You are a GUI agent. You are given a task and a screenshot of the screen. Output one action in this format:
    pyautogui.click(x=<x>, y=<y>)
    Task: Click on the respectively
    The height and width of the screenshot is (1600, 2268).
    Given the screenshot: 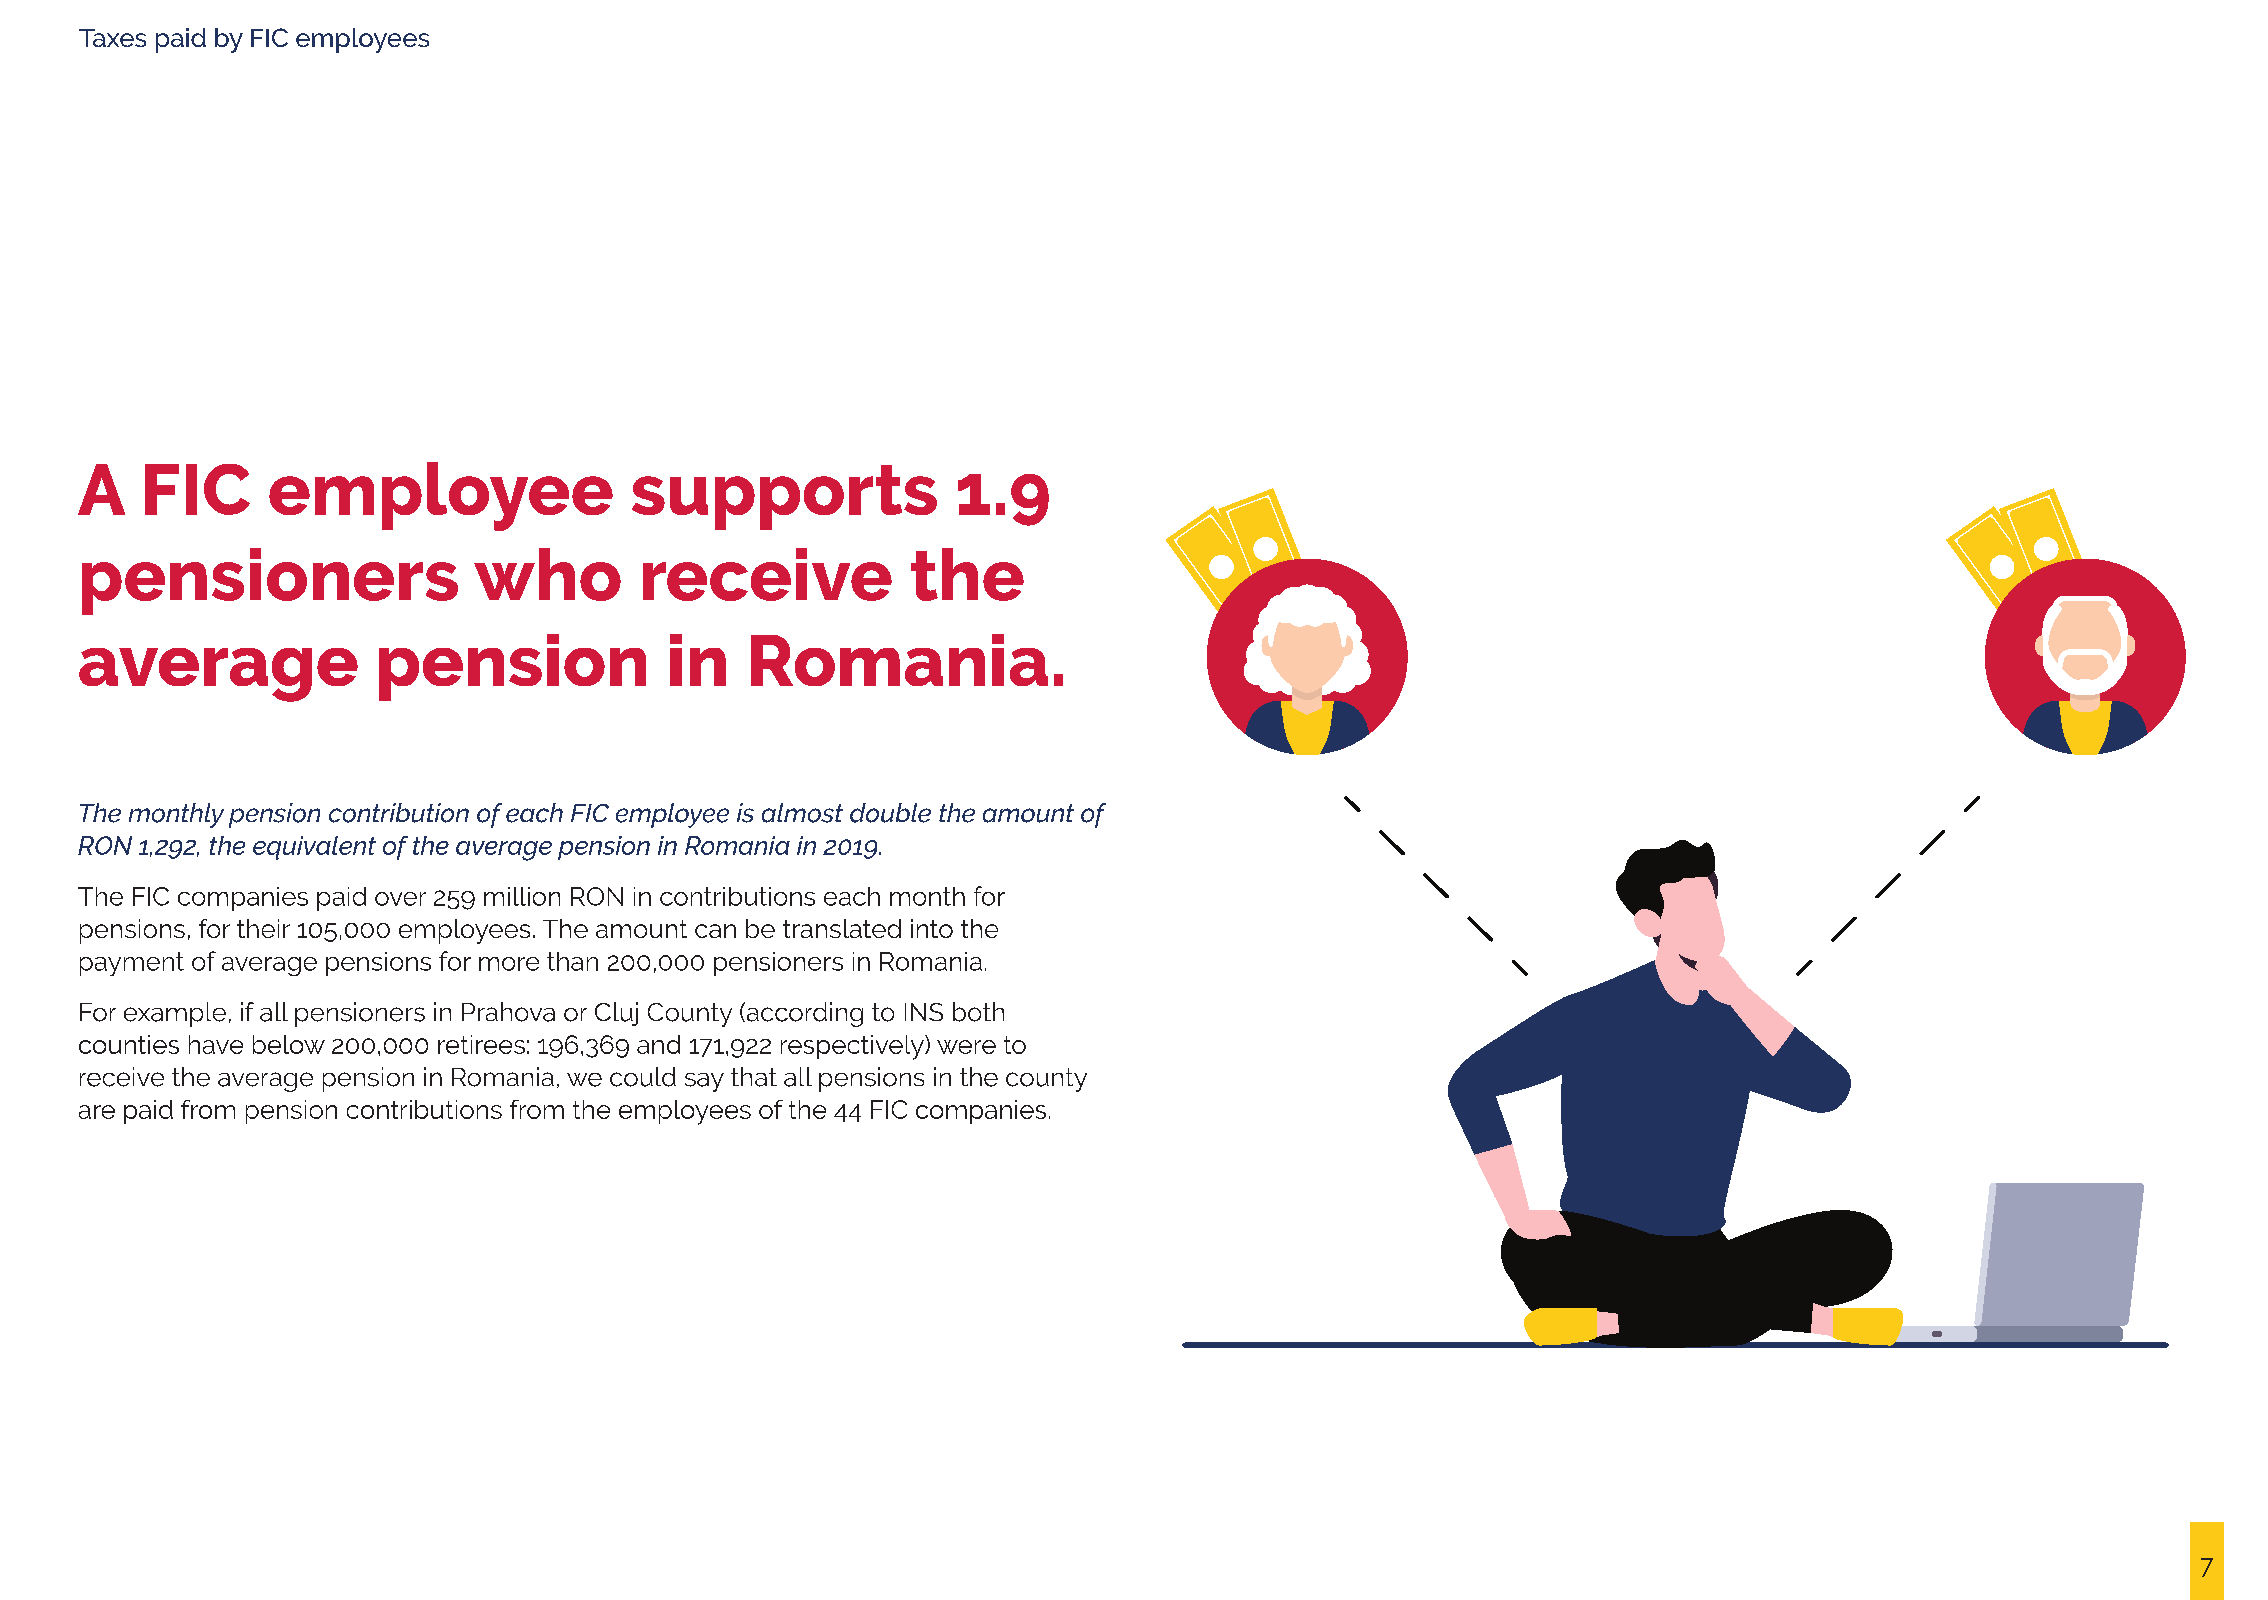 What is the action you would take?
    pyautogui.click(x=853, y=1047)
